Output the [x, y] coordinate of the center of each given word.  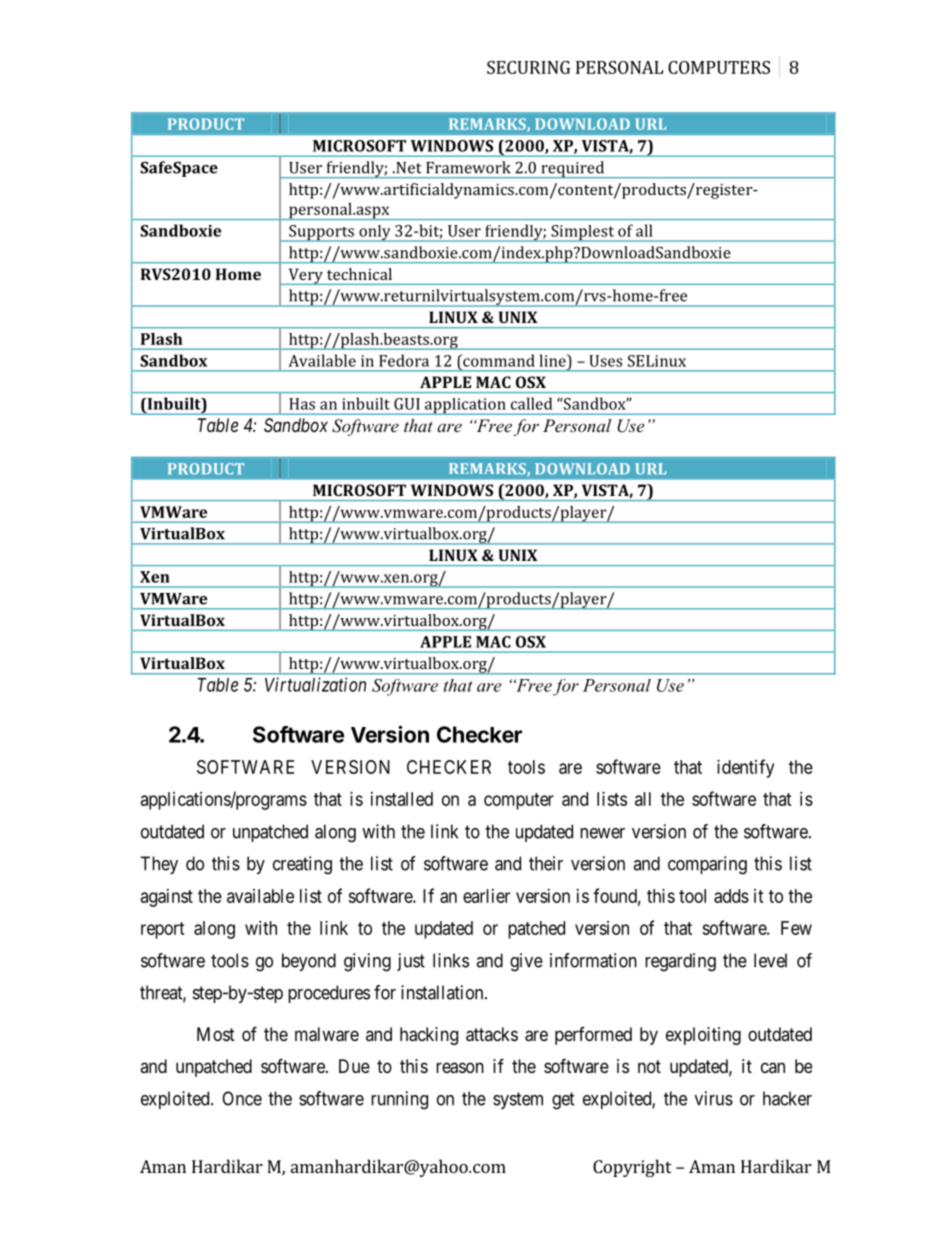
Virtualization [315, 684]
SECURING [528, 67]
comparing [707, 865]
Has [302, 404]
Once [242, 1098]
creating [302, 865]
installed [402, 799]
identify [745, 768]
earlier [486, 896]
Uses [605, 361]
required [573, 169]
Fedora [404, 360]
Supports [321, 233]
